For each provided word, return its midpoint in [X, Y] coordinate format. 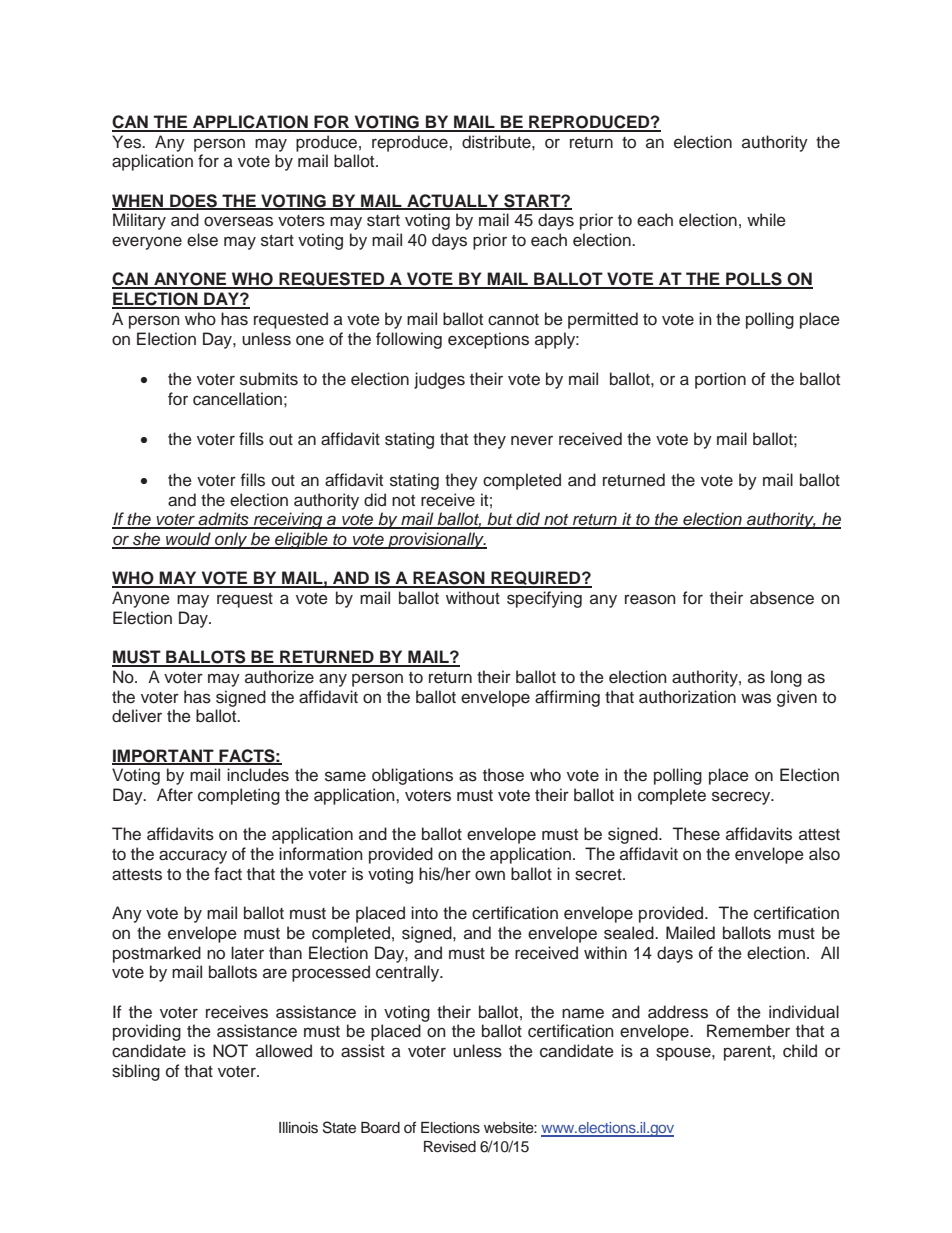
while [766, 220]
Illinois [298, 1128]
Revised [450, 1147]
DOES [193, 201]
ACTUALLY [453, 201]
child [800, 1051]
